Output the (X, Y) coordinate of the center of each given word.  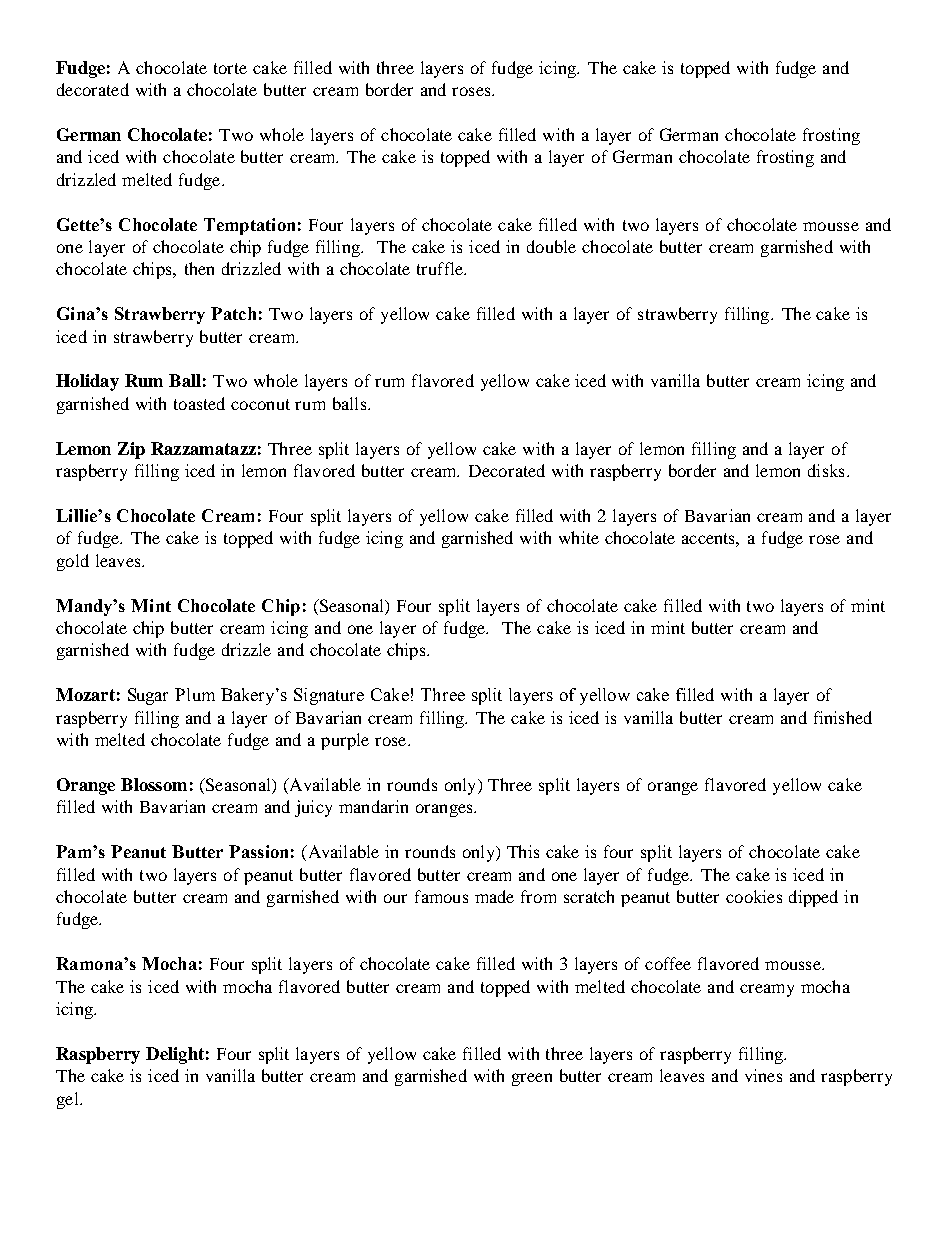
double (551, 246)
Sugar (148, 696)
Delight (175, 1055)
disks (826, 470)
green (532, 1079)
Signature (329, 696)
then (199, 268)
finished (843, 717)
